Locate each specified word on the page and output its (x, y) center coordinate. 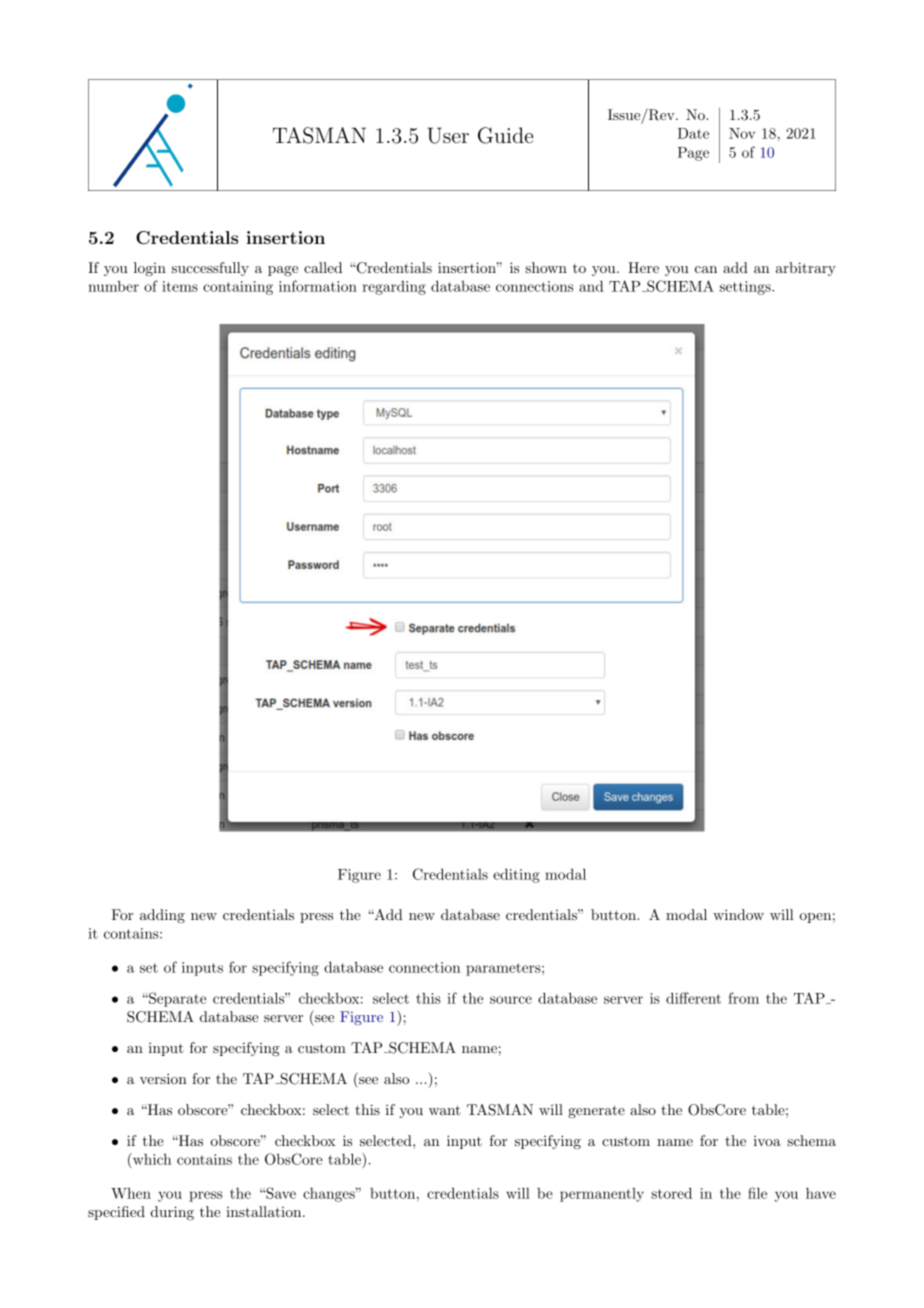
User (448, 135)
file (757, 1193)
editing (516, 875)
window (738, 914)
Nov (742, 133)
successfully (210, 269)
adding (162, 916)
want (445, 1110)
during (172, 1213)
